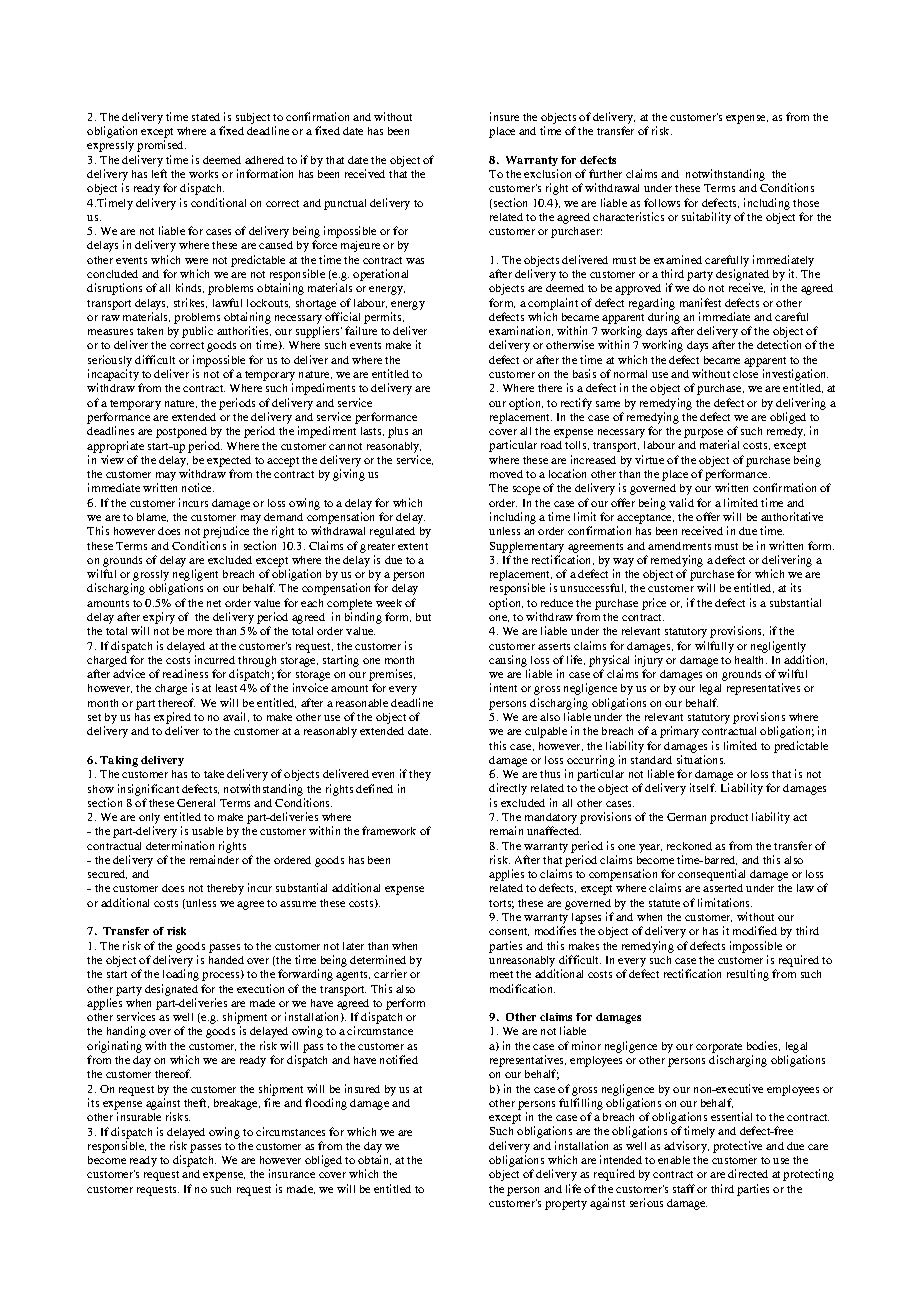  I want to click on postponed, so click(181, 432).
